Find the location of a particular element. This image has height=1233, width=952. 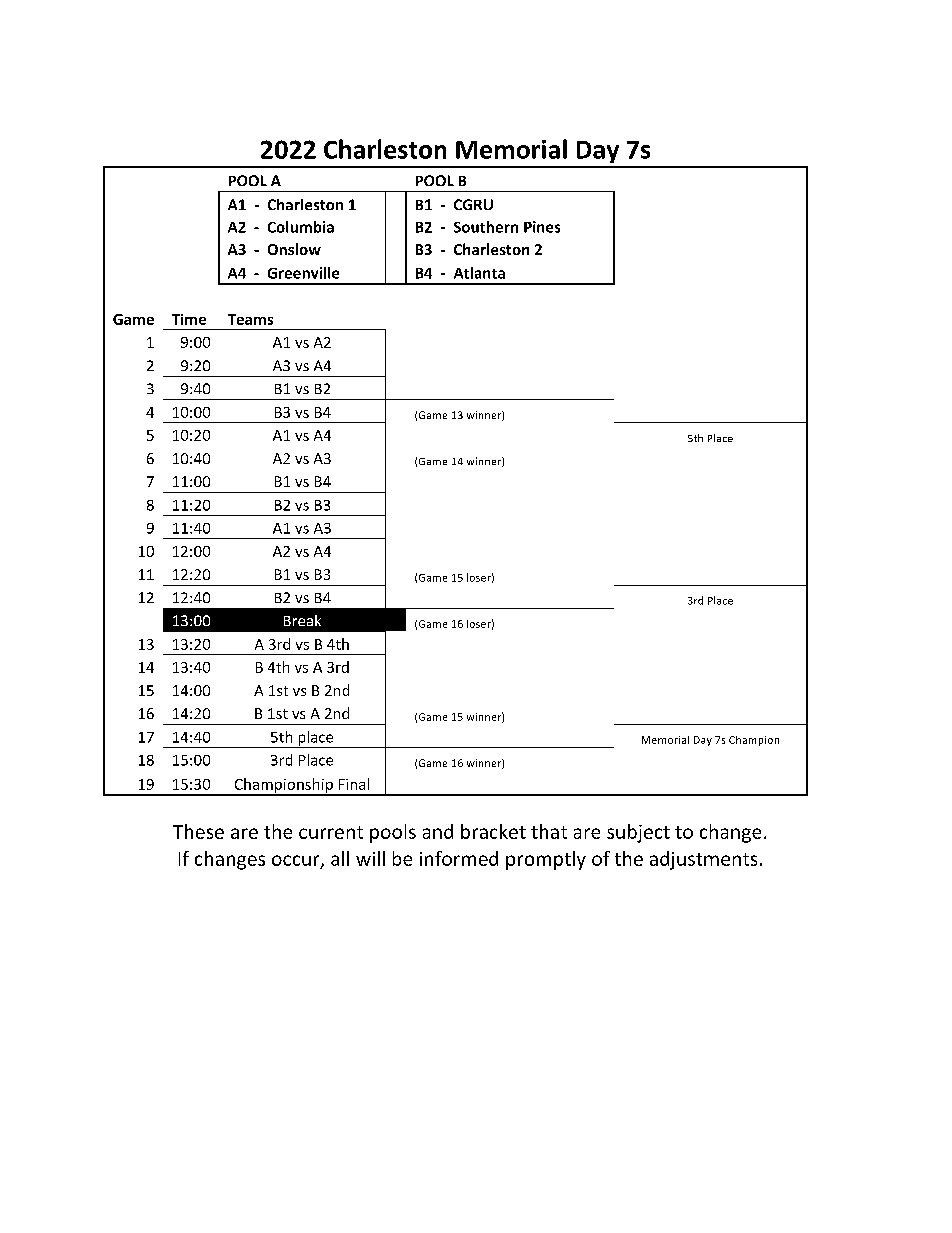

Atlanta is located at coordinates (479, 273).
